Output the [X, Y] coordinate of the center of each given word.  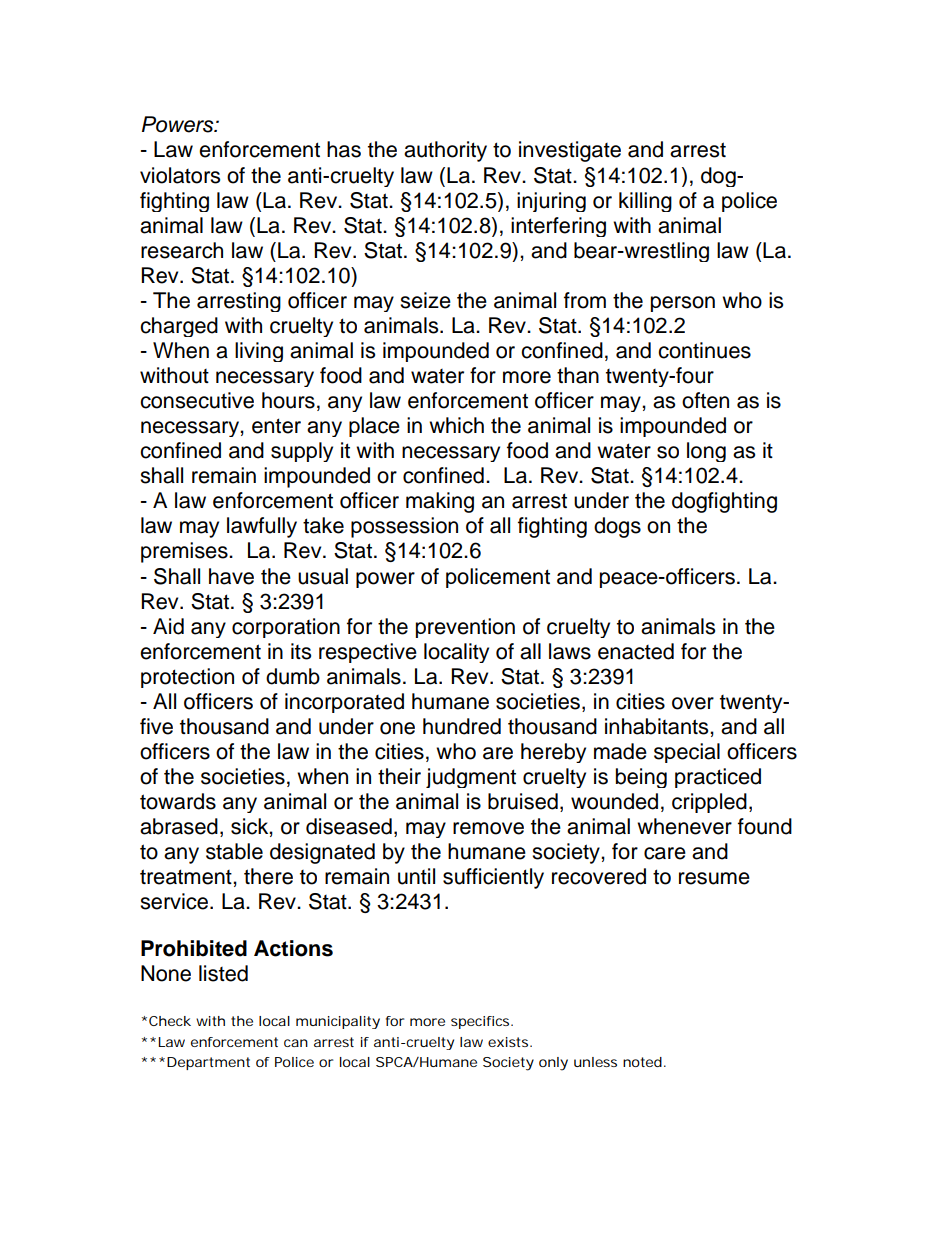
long [706, 452]
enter [276, 426]
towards [178, 801]
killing [645, 202]
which [456, 425]
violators [180, 175]
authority [445, 151]
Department [208, 1063]
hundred [462, 726]
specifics [482, 1022]
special [687, 753]
